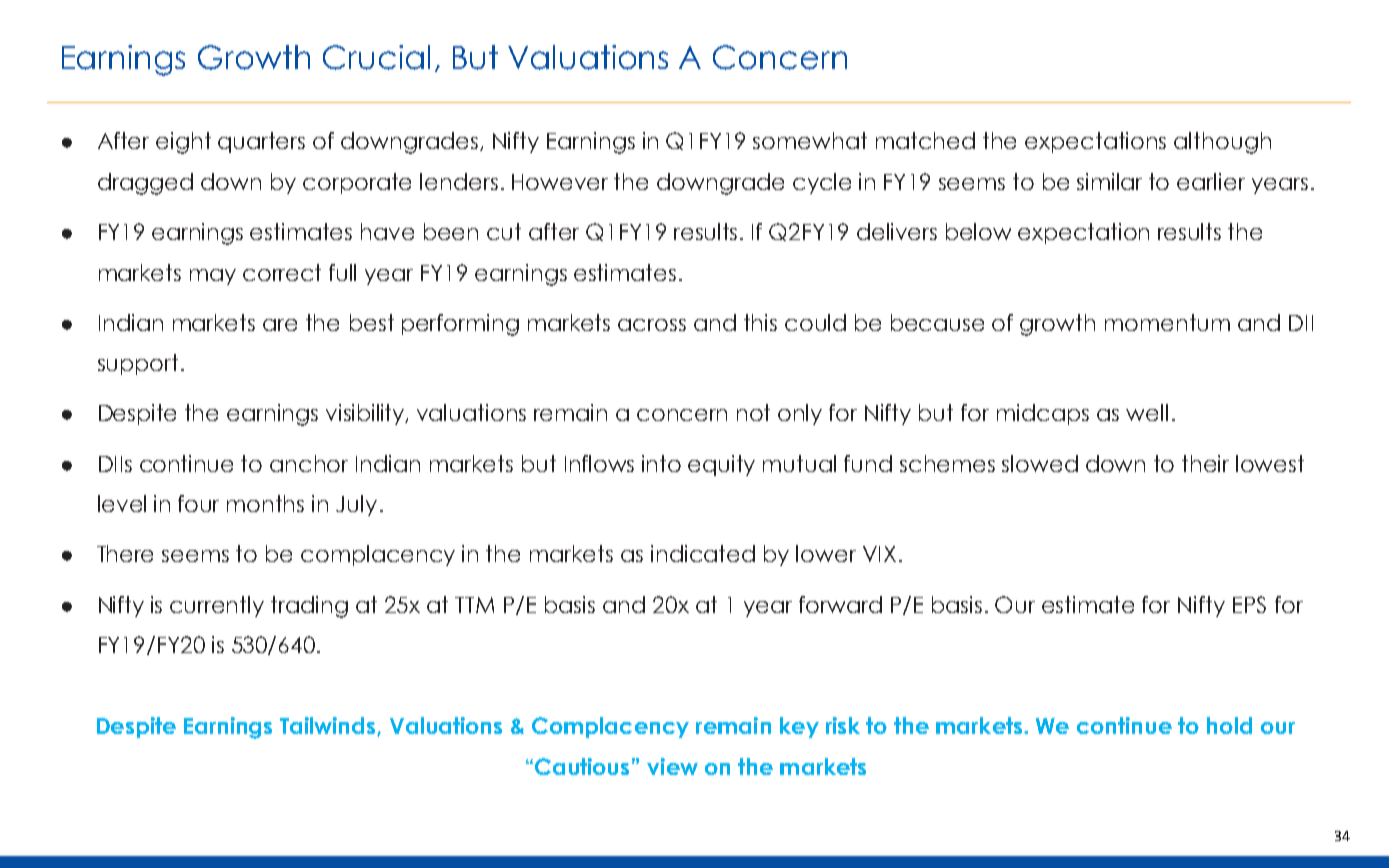 The height and width of the document is (868, 1389). I want to click on indicated, so click(703, 553).
